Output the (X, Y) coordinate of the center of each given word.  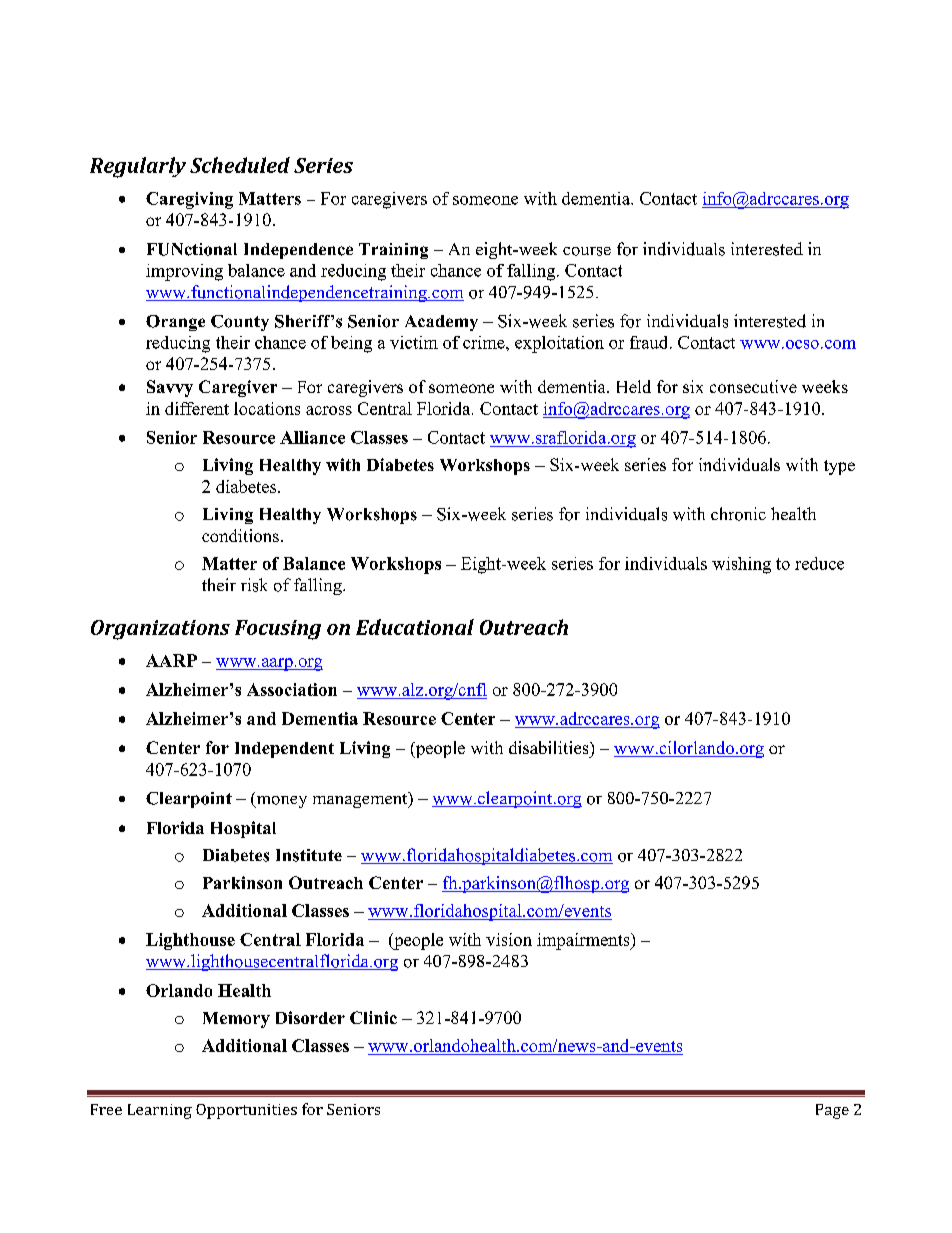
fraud (650, 342)
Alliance (312, 437)
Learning (160, 1111)
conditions (240, 535)
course (587, 251)
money (280, 802)
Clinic (373, 1017)
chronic (738, 514)
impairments (584, 941)
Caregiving (189, 200)
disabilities (550, 747)
